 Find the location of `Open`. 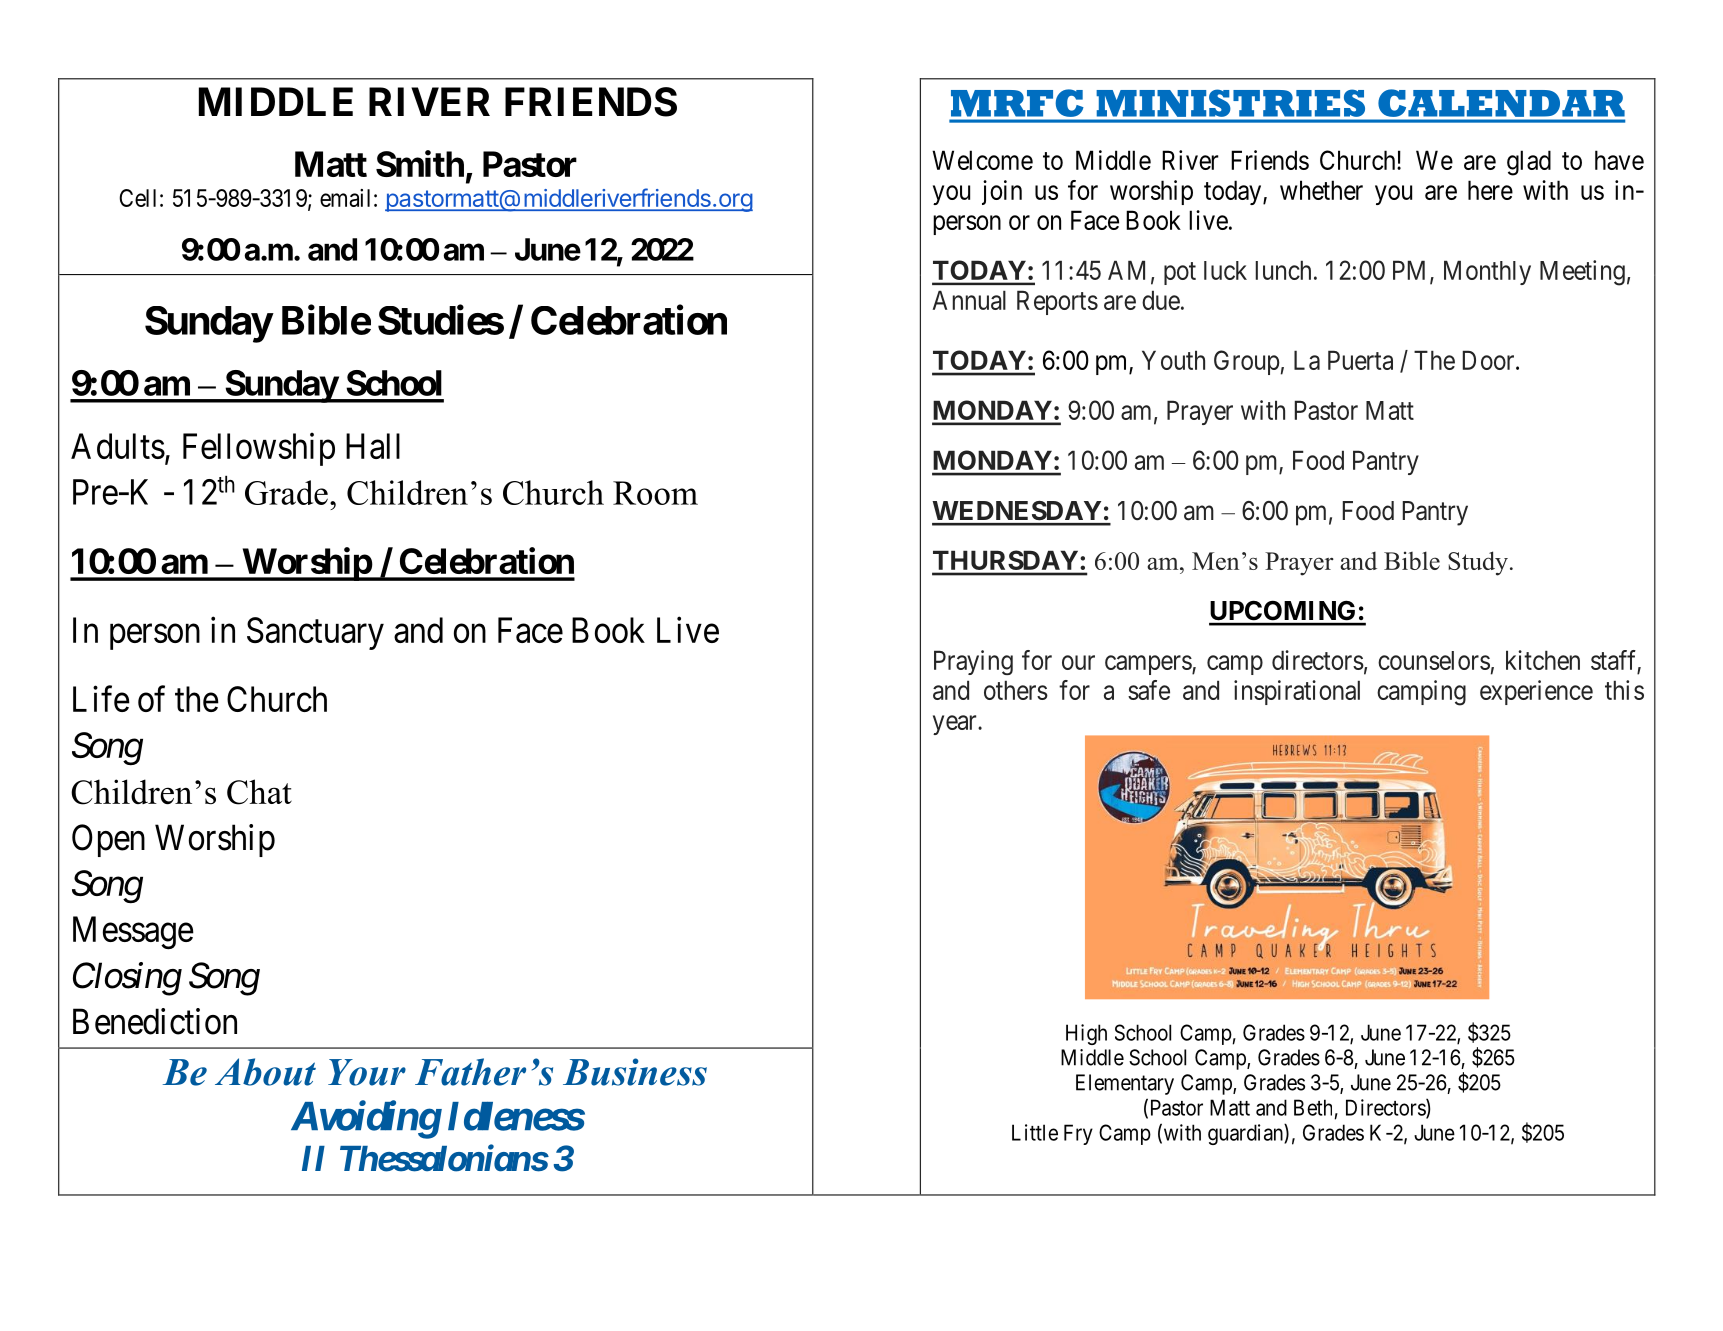

Open is located at coordinates (108, 840).
